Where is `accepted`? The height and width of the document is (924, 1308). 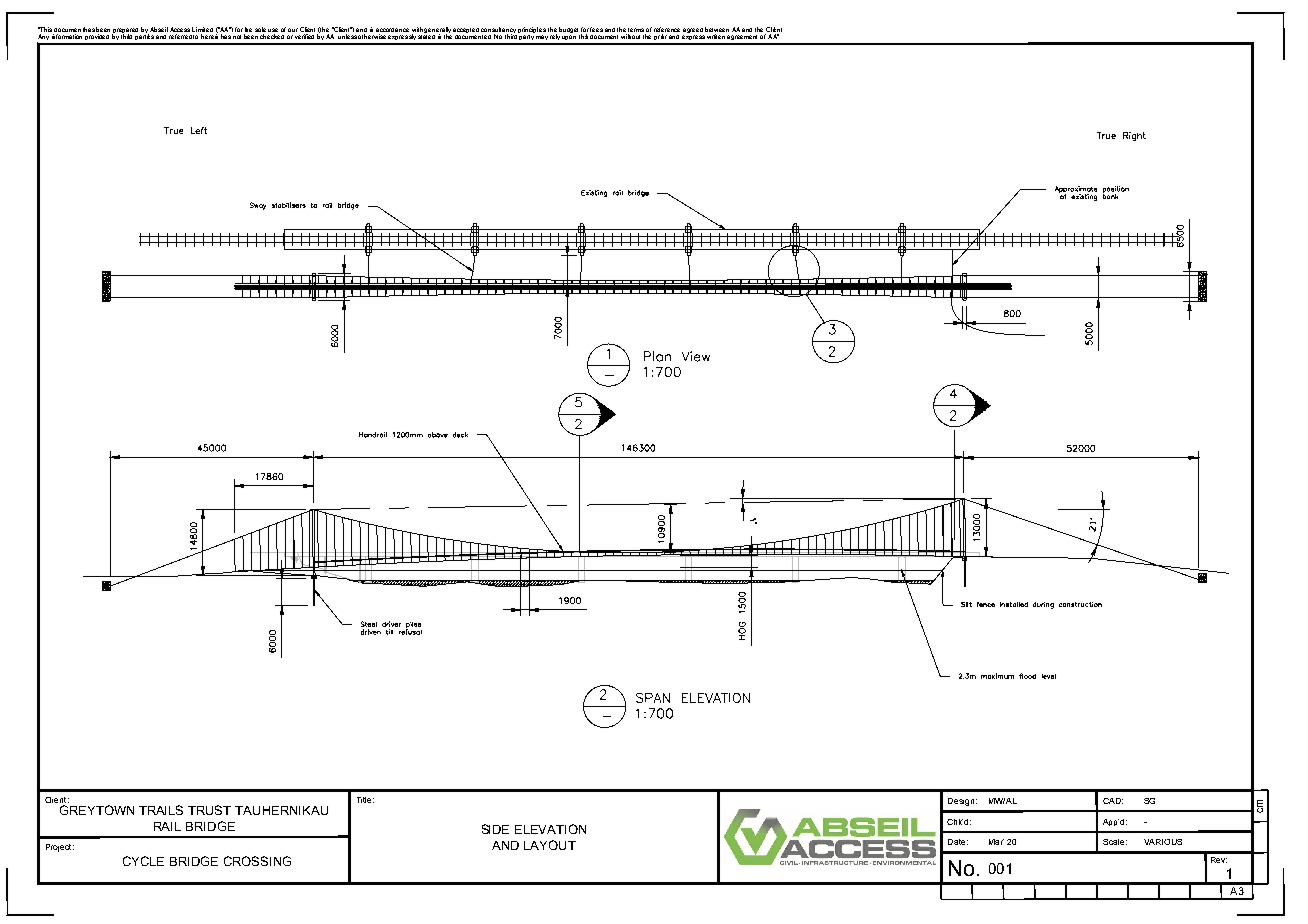 accepted is located at coordinates (466, 30).
